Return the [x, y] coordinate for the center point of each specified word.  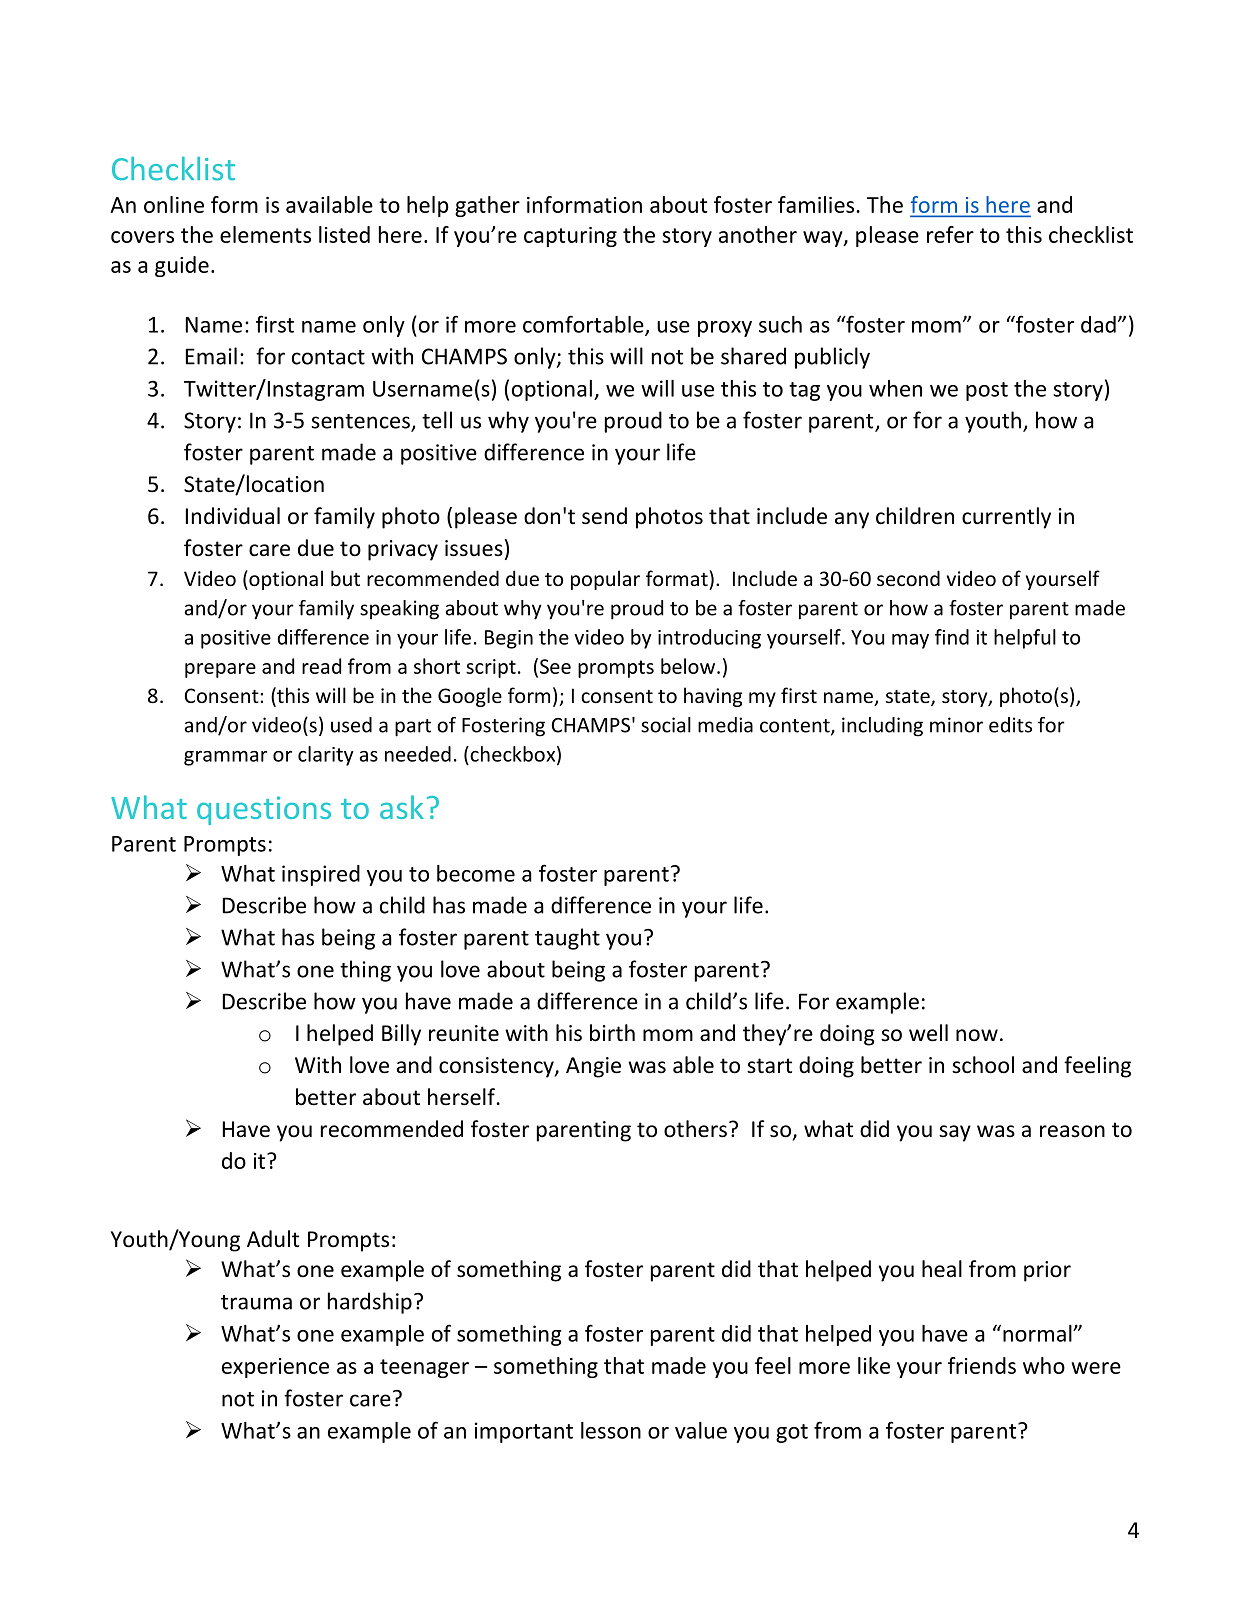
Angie [593, 1067]
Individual [233, 516]
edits [1010, 725]
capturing [570, 237]
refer [950, 234]
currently [1006, 518]
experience [275, 1368]
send [604, 516]
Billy [401, 1035]
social [666, 725]
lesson [611, 1430]
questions [264, 810]
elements [265, 234]
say [955, 1133]
